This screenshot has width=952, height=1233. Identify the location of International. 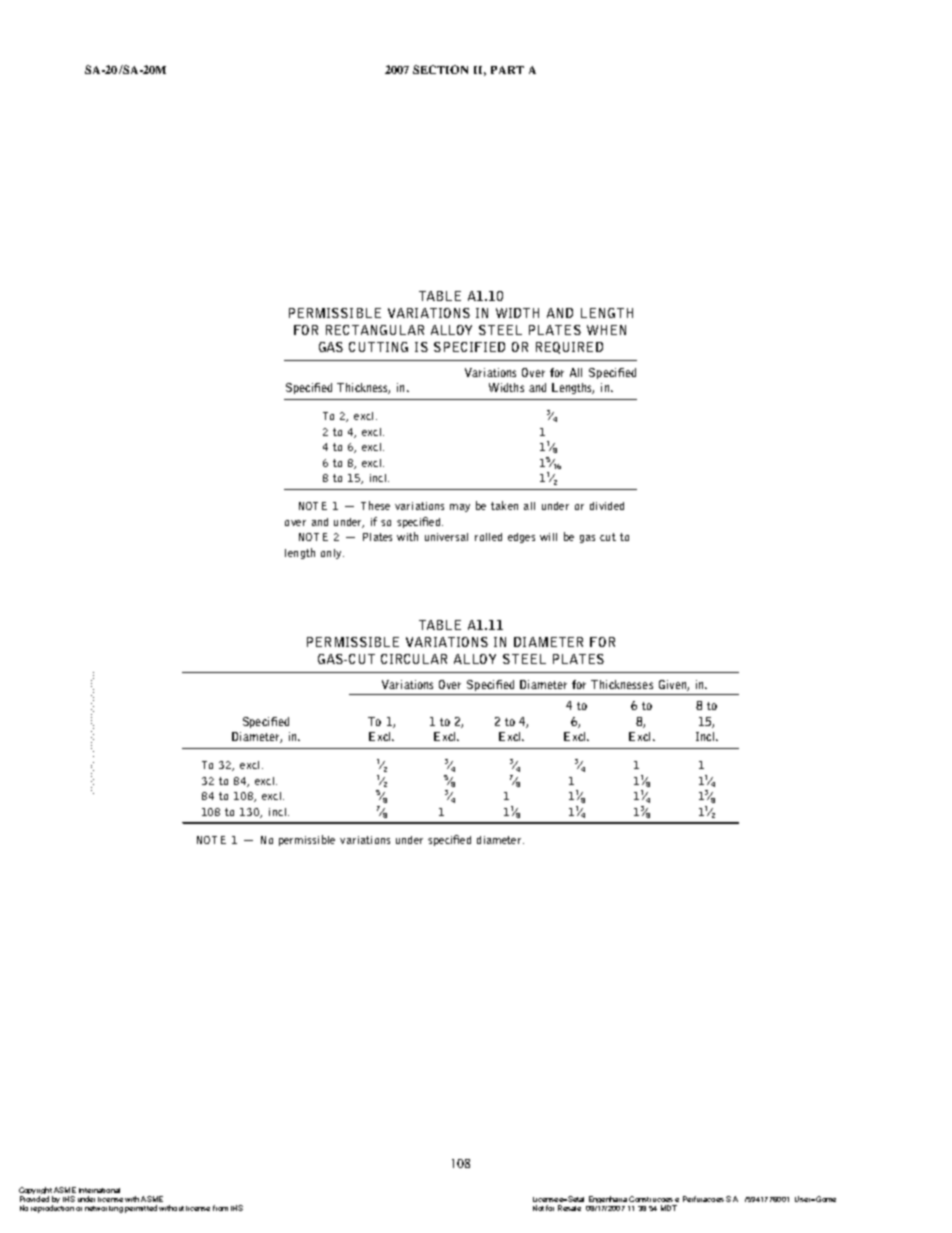
(99, 1190).
